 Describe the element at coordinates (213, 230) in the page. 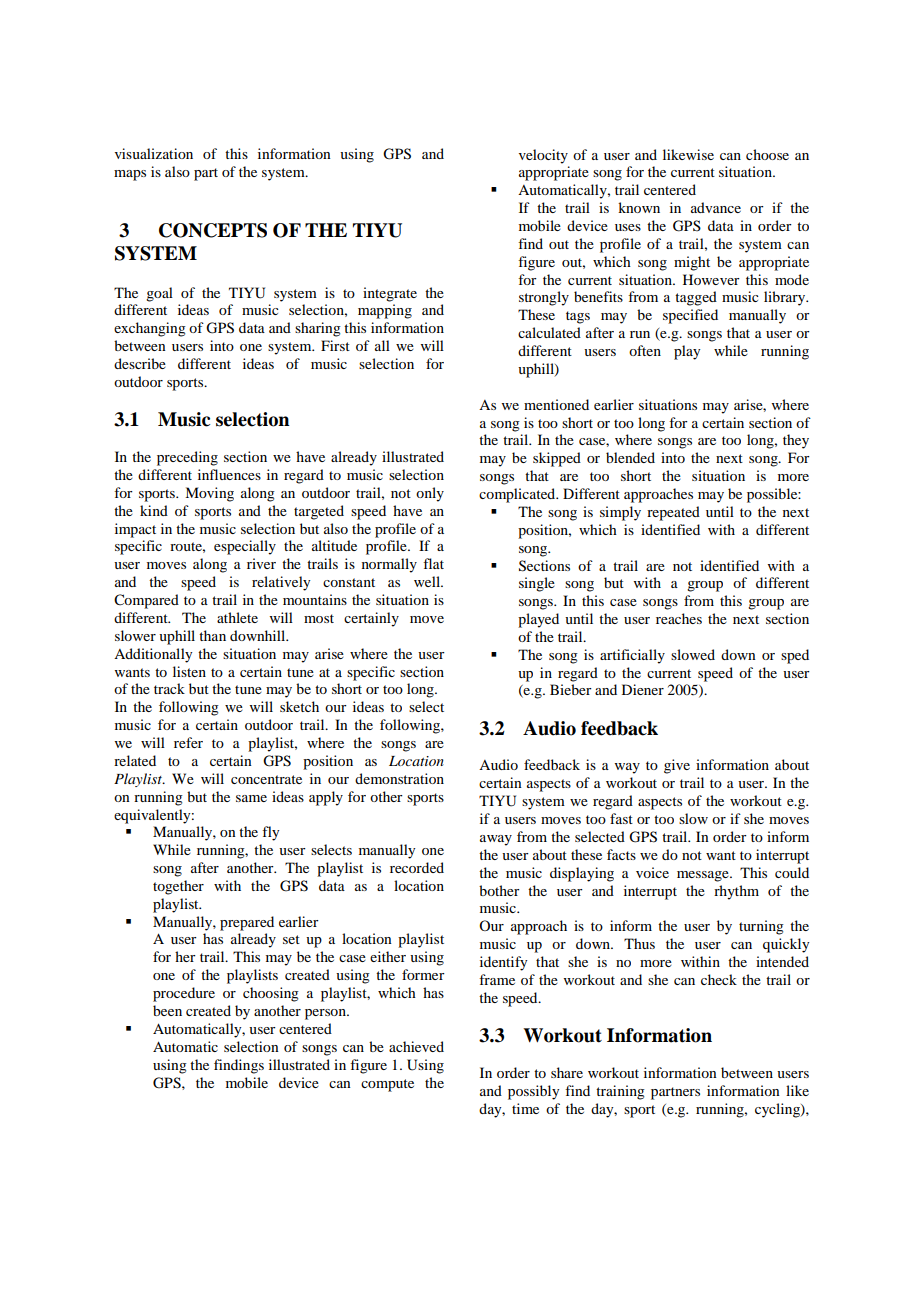

I see `CONCEPTS` at that location.
